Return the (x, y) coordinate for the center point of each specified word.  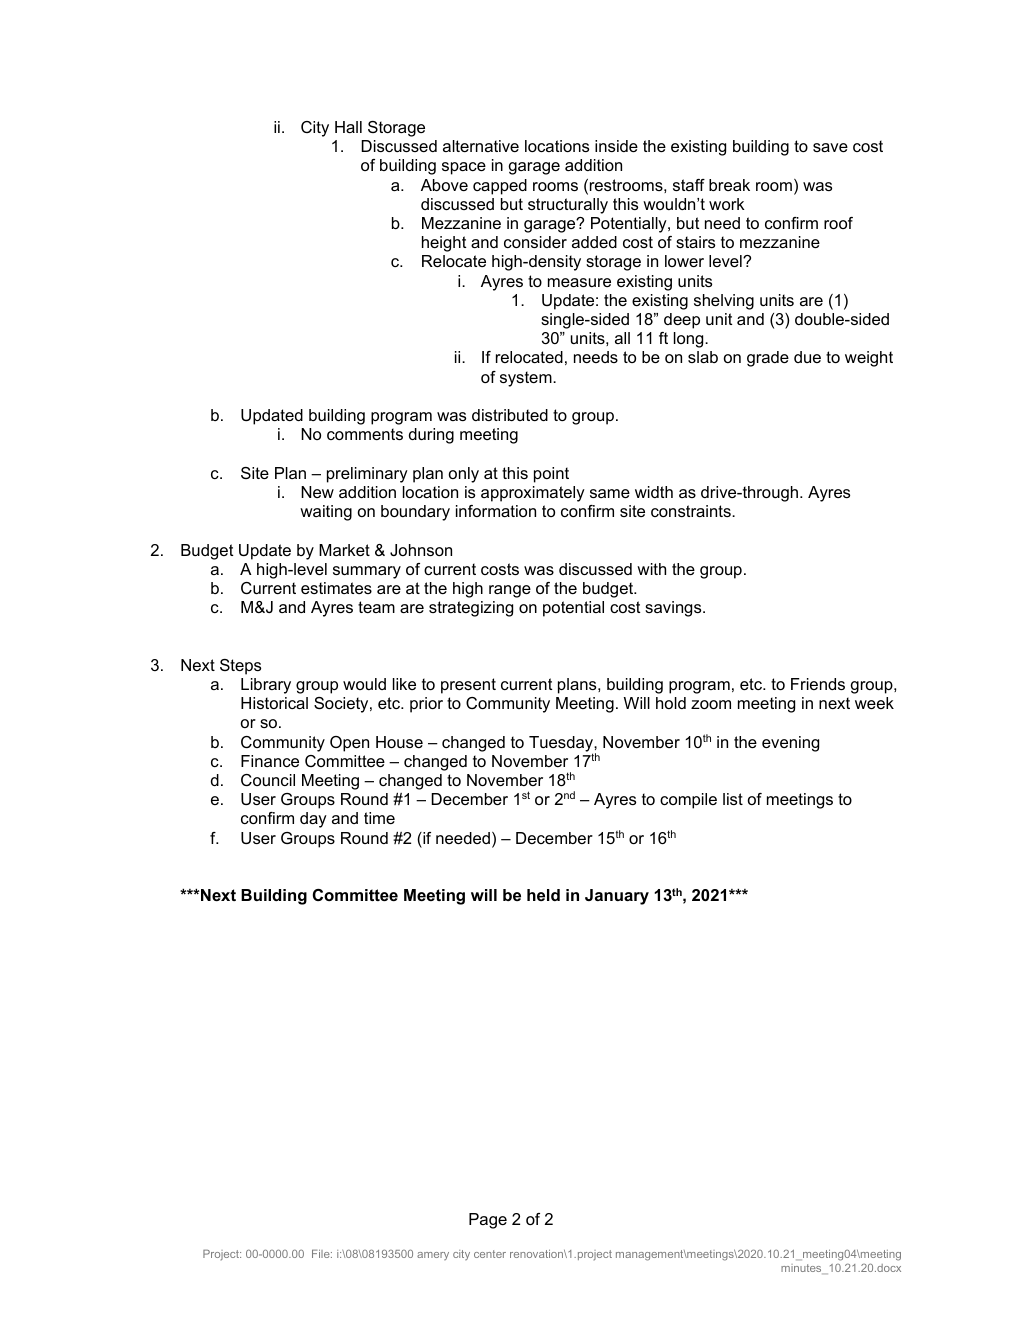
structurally (568, 206)
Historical (274, 703)
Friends (818, 684)
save (830, 147)
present (468, 686)
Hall (348, 127)
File (322, 1253)
